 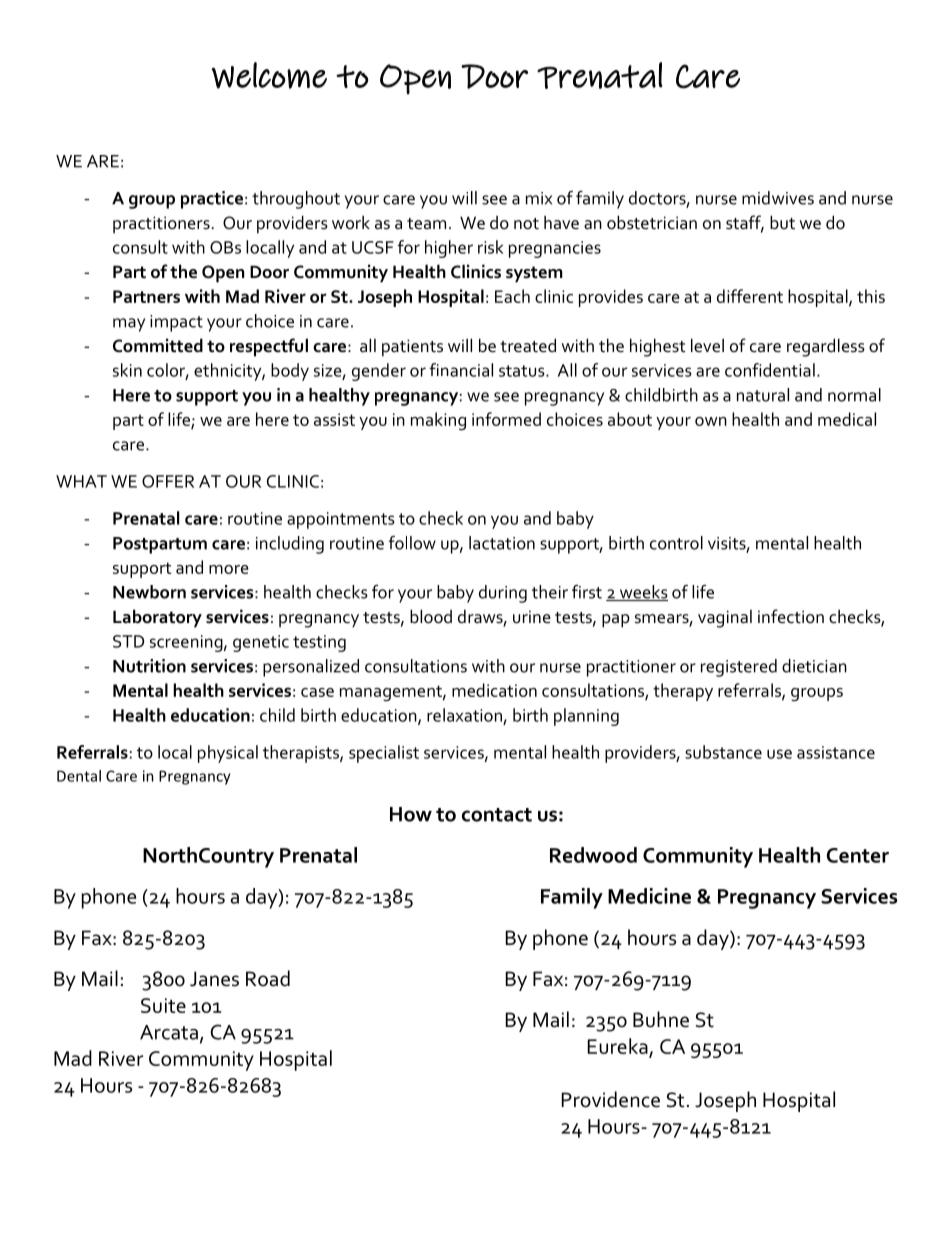 What do you see at coordinates (791, 616) in the page?
I see `infection` at bounding box center [791, 616].
